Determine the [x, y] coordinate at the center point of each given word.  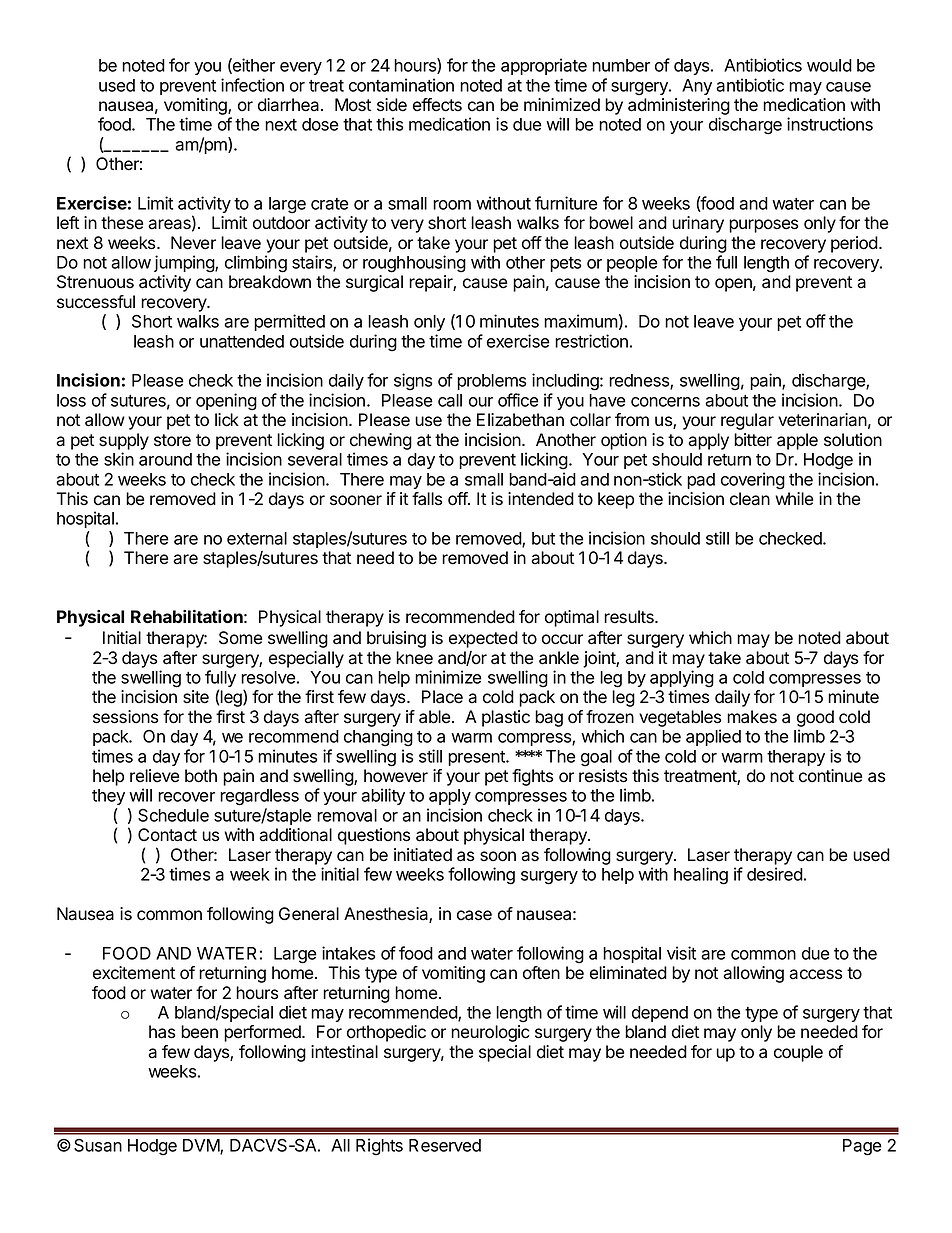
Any [697, 87]
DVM [202, 1146]
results [630, 617]
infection [252, 85]
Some [240, 638]
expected [483, 639]
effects [437, 105]
